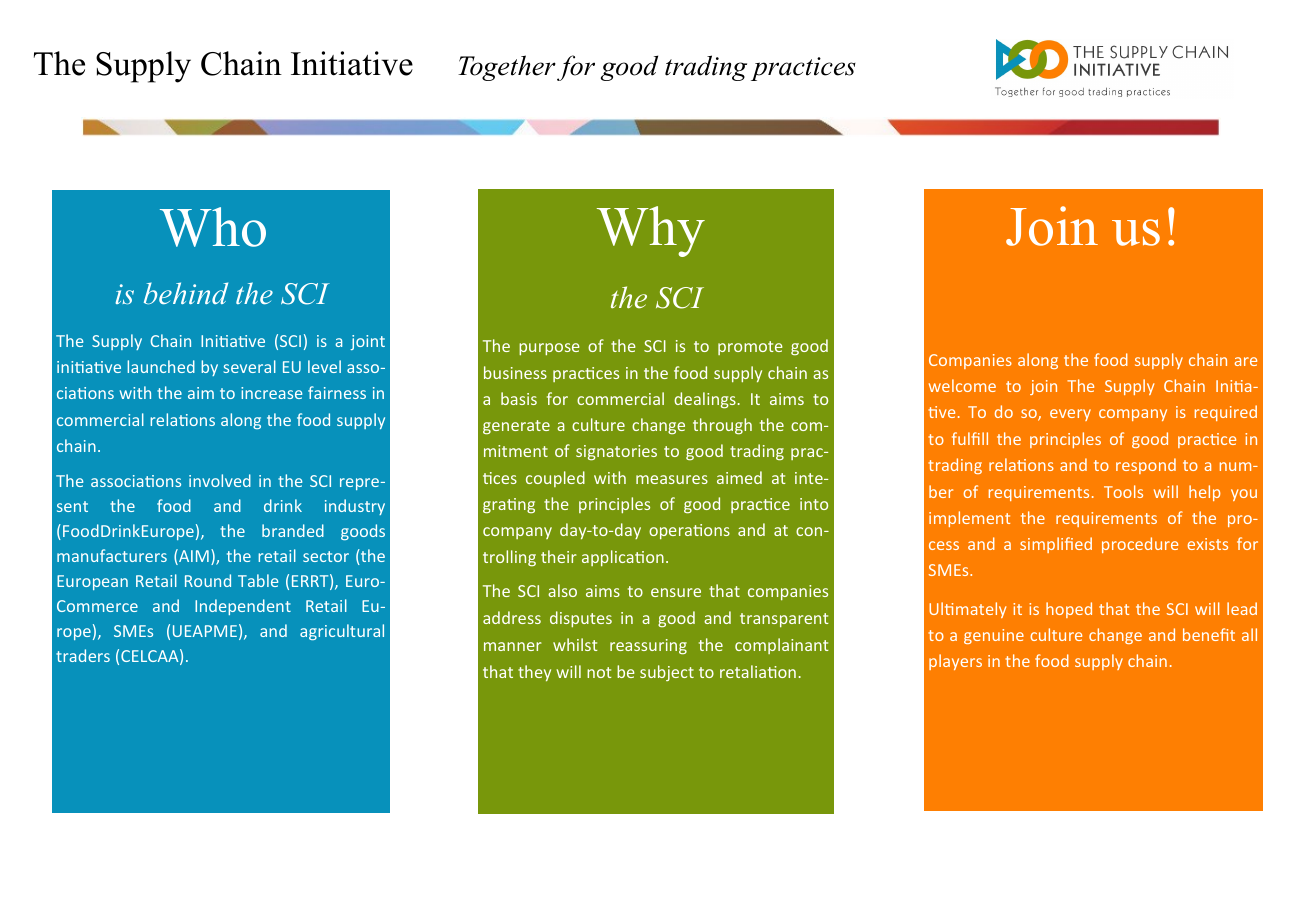 This screenshot has width=1308, height=924. What do you see at coordinates (1209, 634) in the screenshot?
I see `benefit` at bounding box center [1209, 634].
